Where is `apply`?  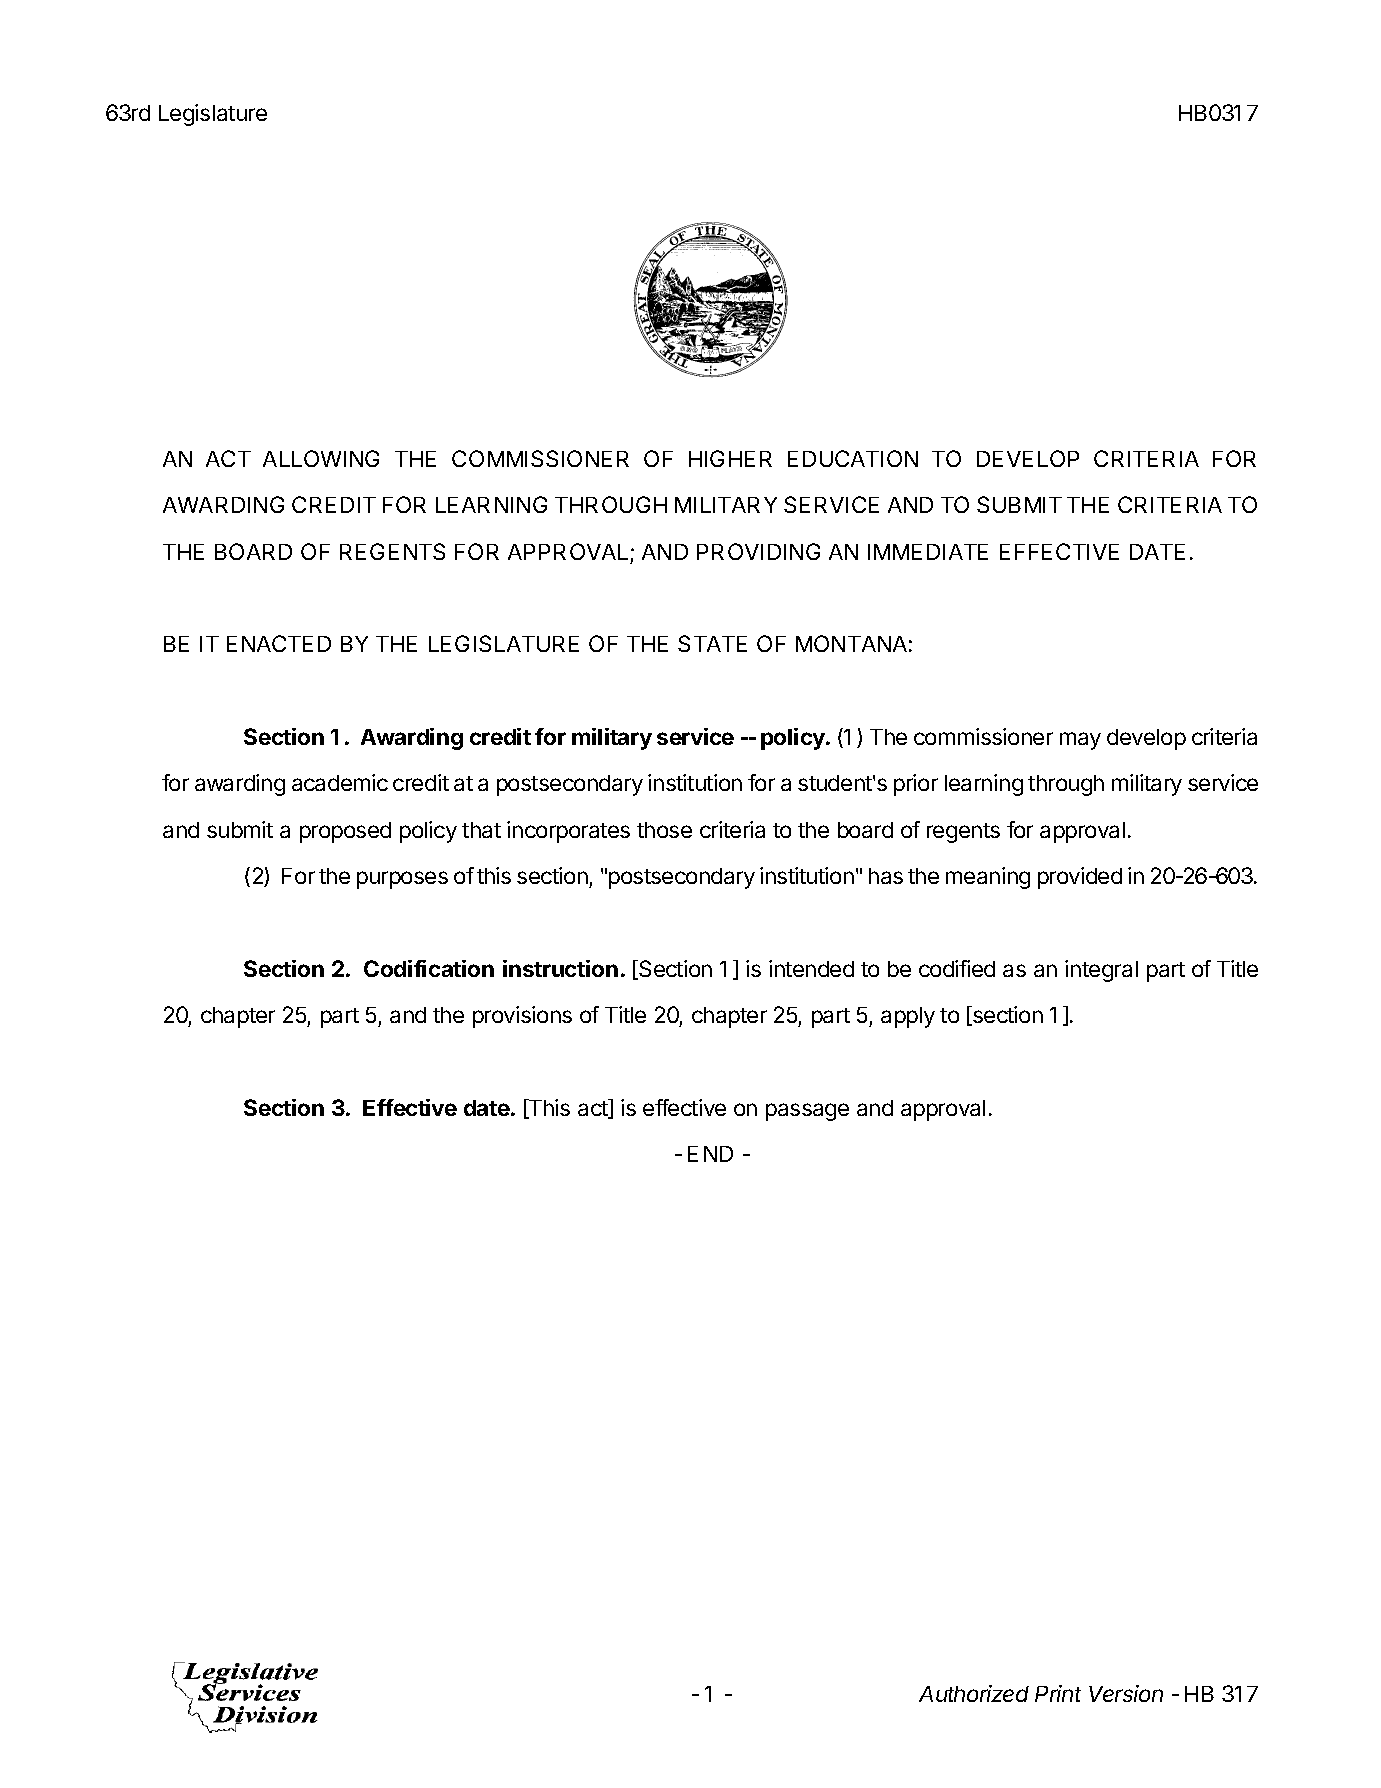 apply is located at coordinates (908, 1017).
